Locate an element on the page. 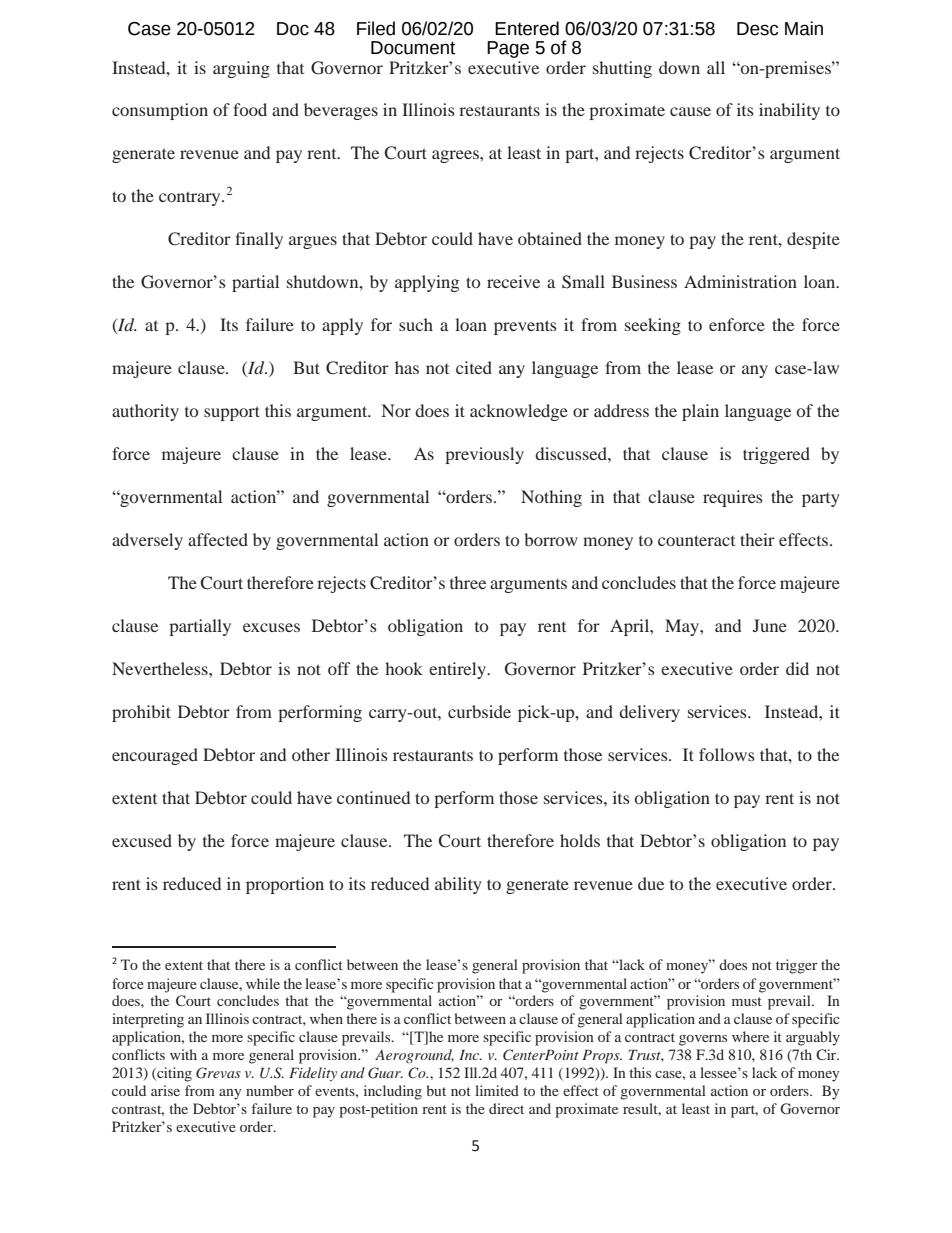  three is located at coordinates (468, 582).
